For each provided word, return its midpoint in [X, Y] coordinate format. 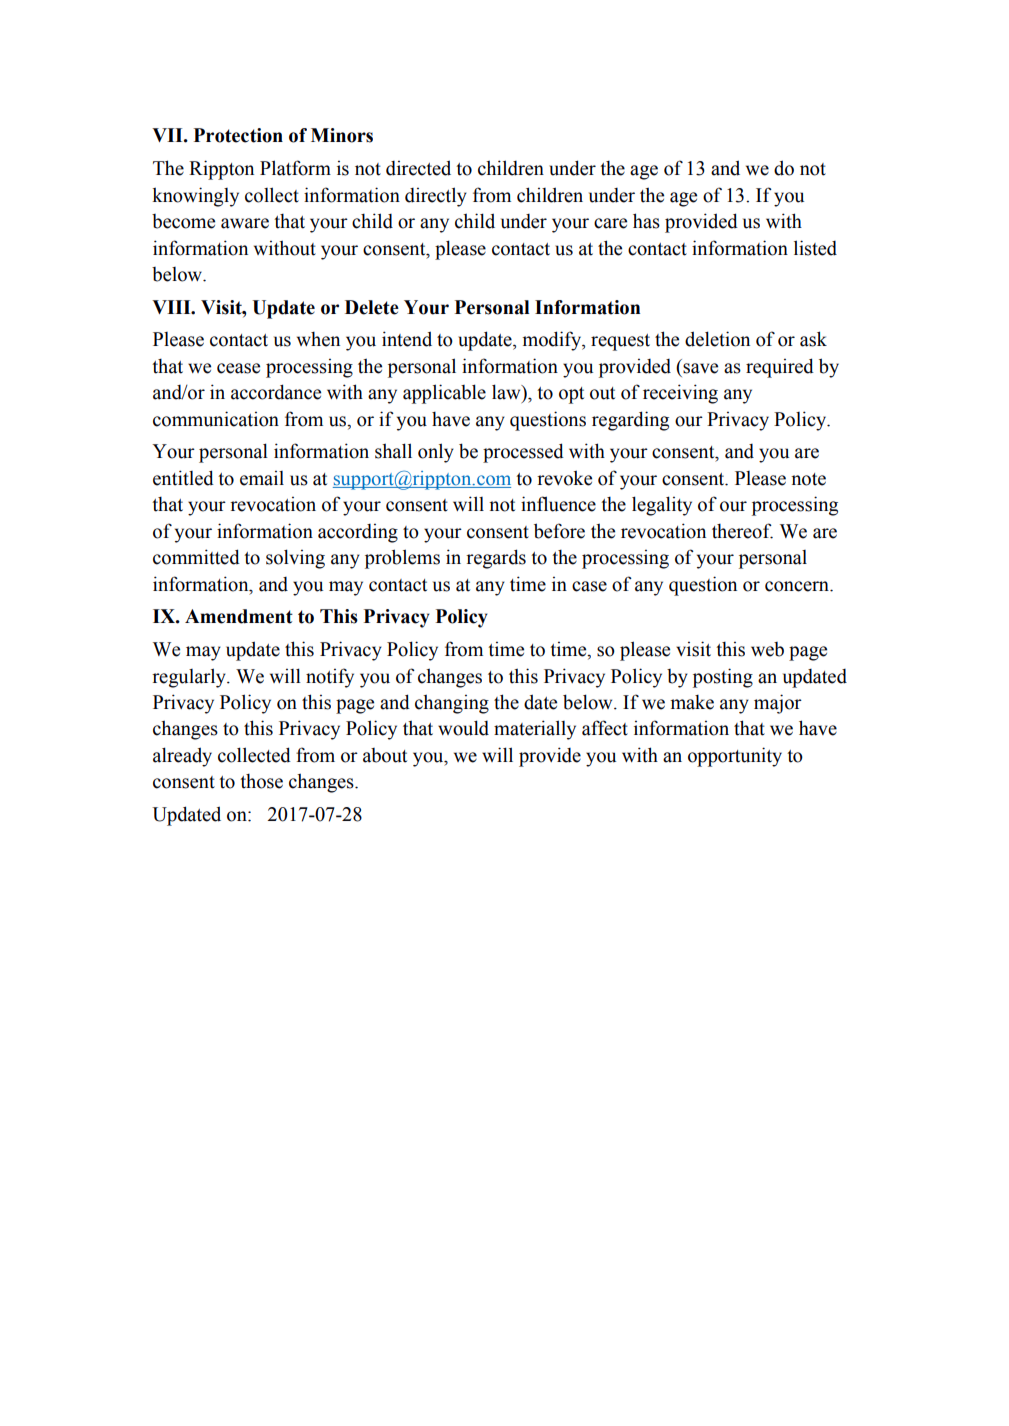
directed [418, 168]
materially [535, 730]
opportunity [735, 757]
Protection [238, 135]
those [261, 781]
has [646, 221]
